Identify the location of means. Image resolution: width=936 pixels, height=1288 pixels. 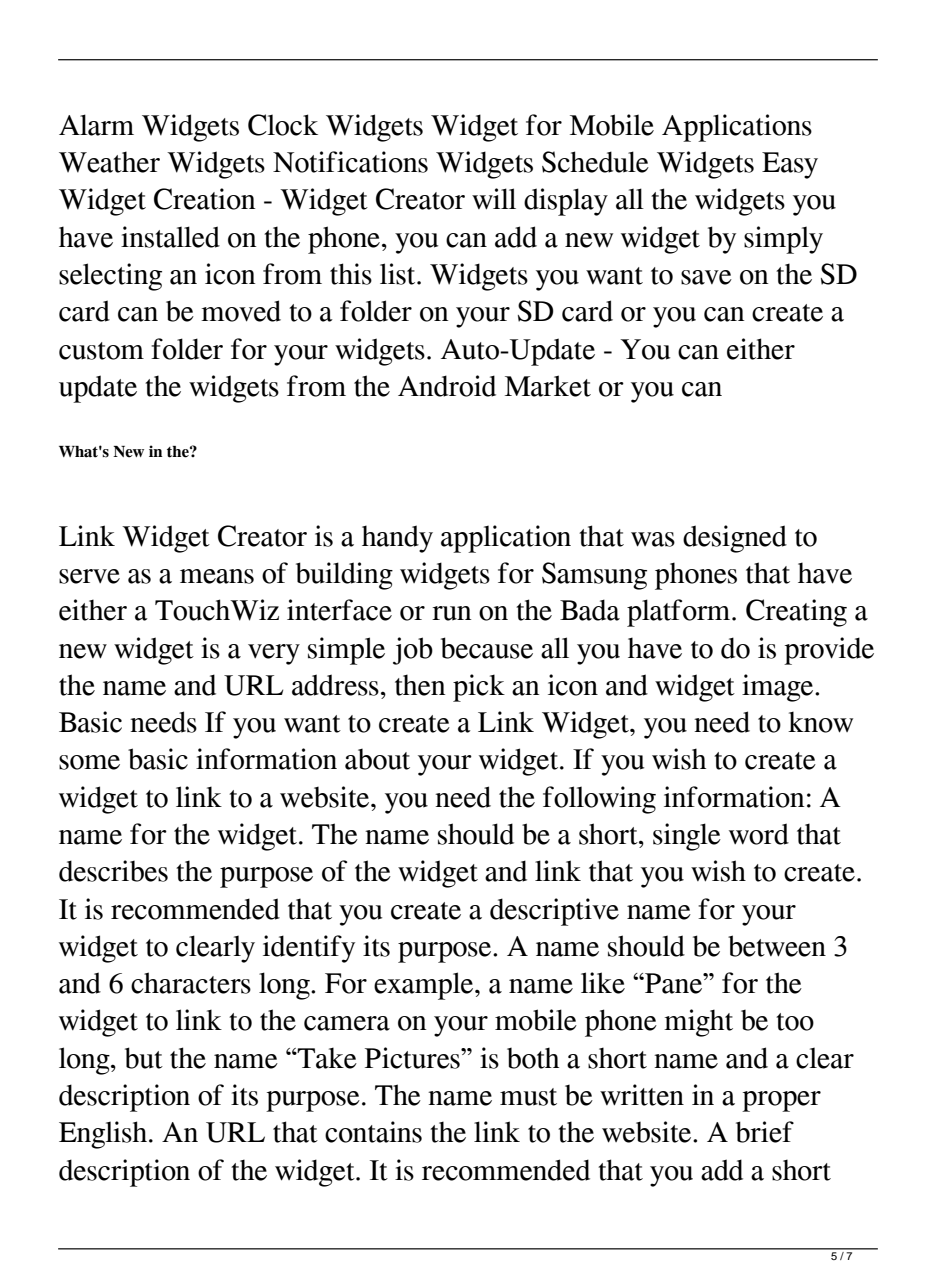
(217, 576).
